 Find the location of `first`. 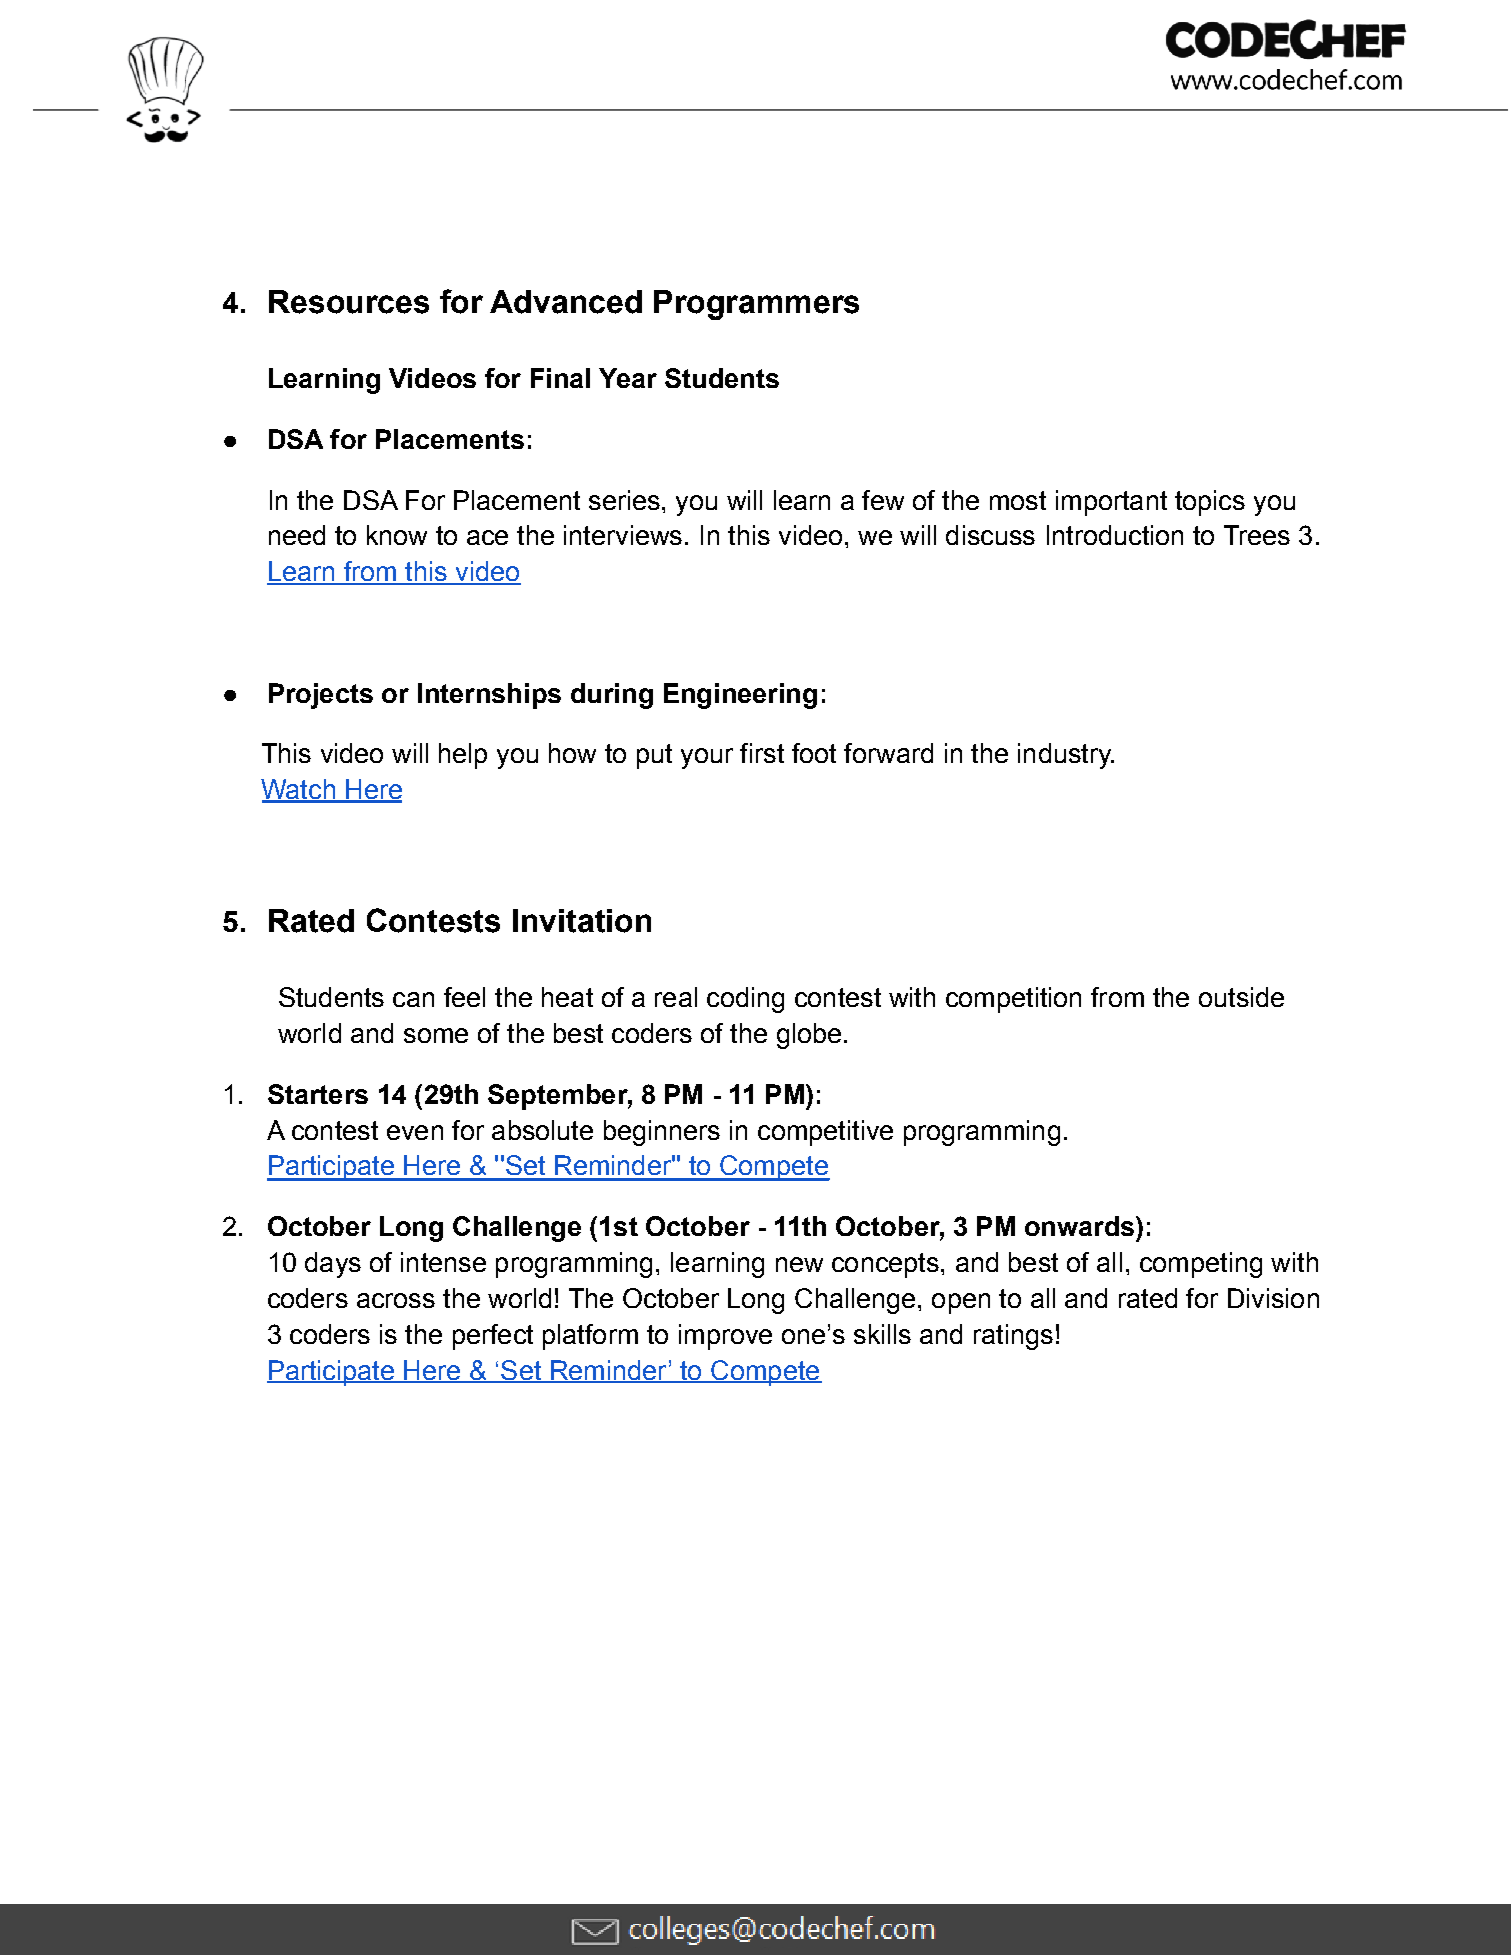

first is located at coordinates (762, 753).
